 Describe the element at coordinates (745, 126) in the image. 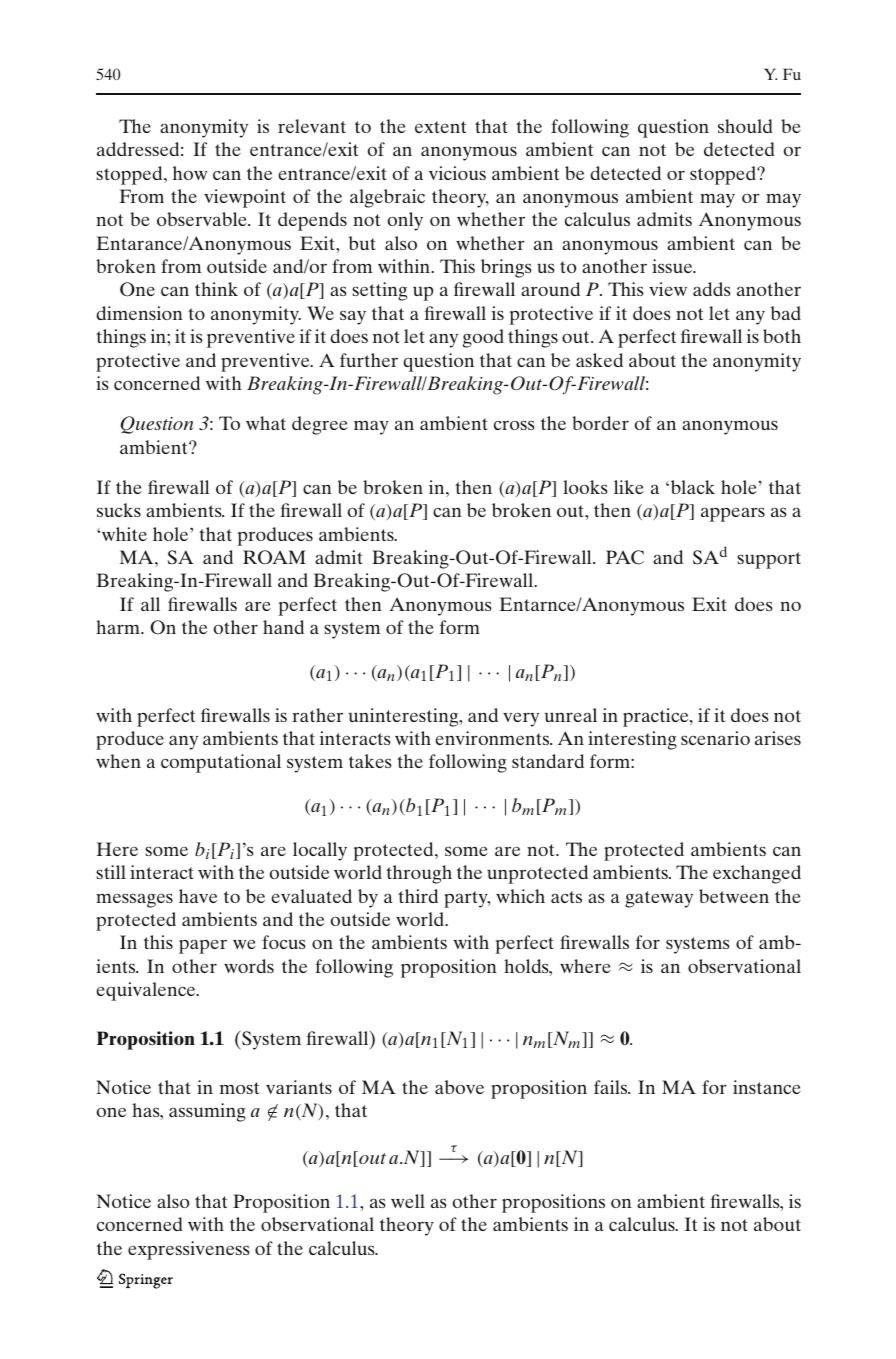

I see `should` at that location.
